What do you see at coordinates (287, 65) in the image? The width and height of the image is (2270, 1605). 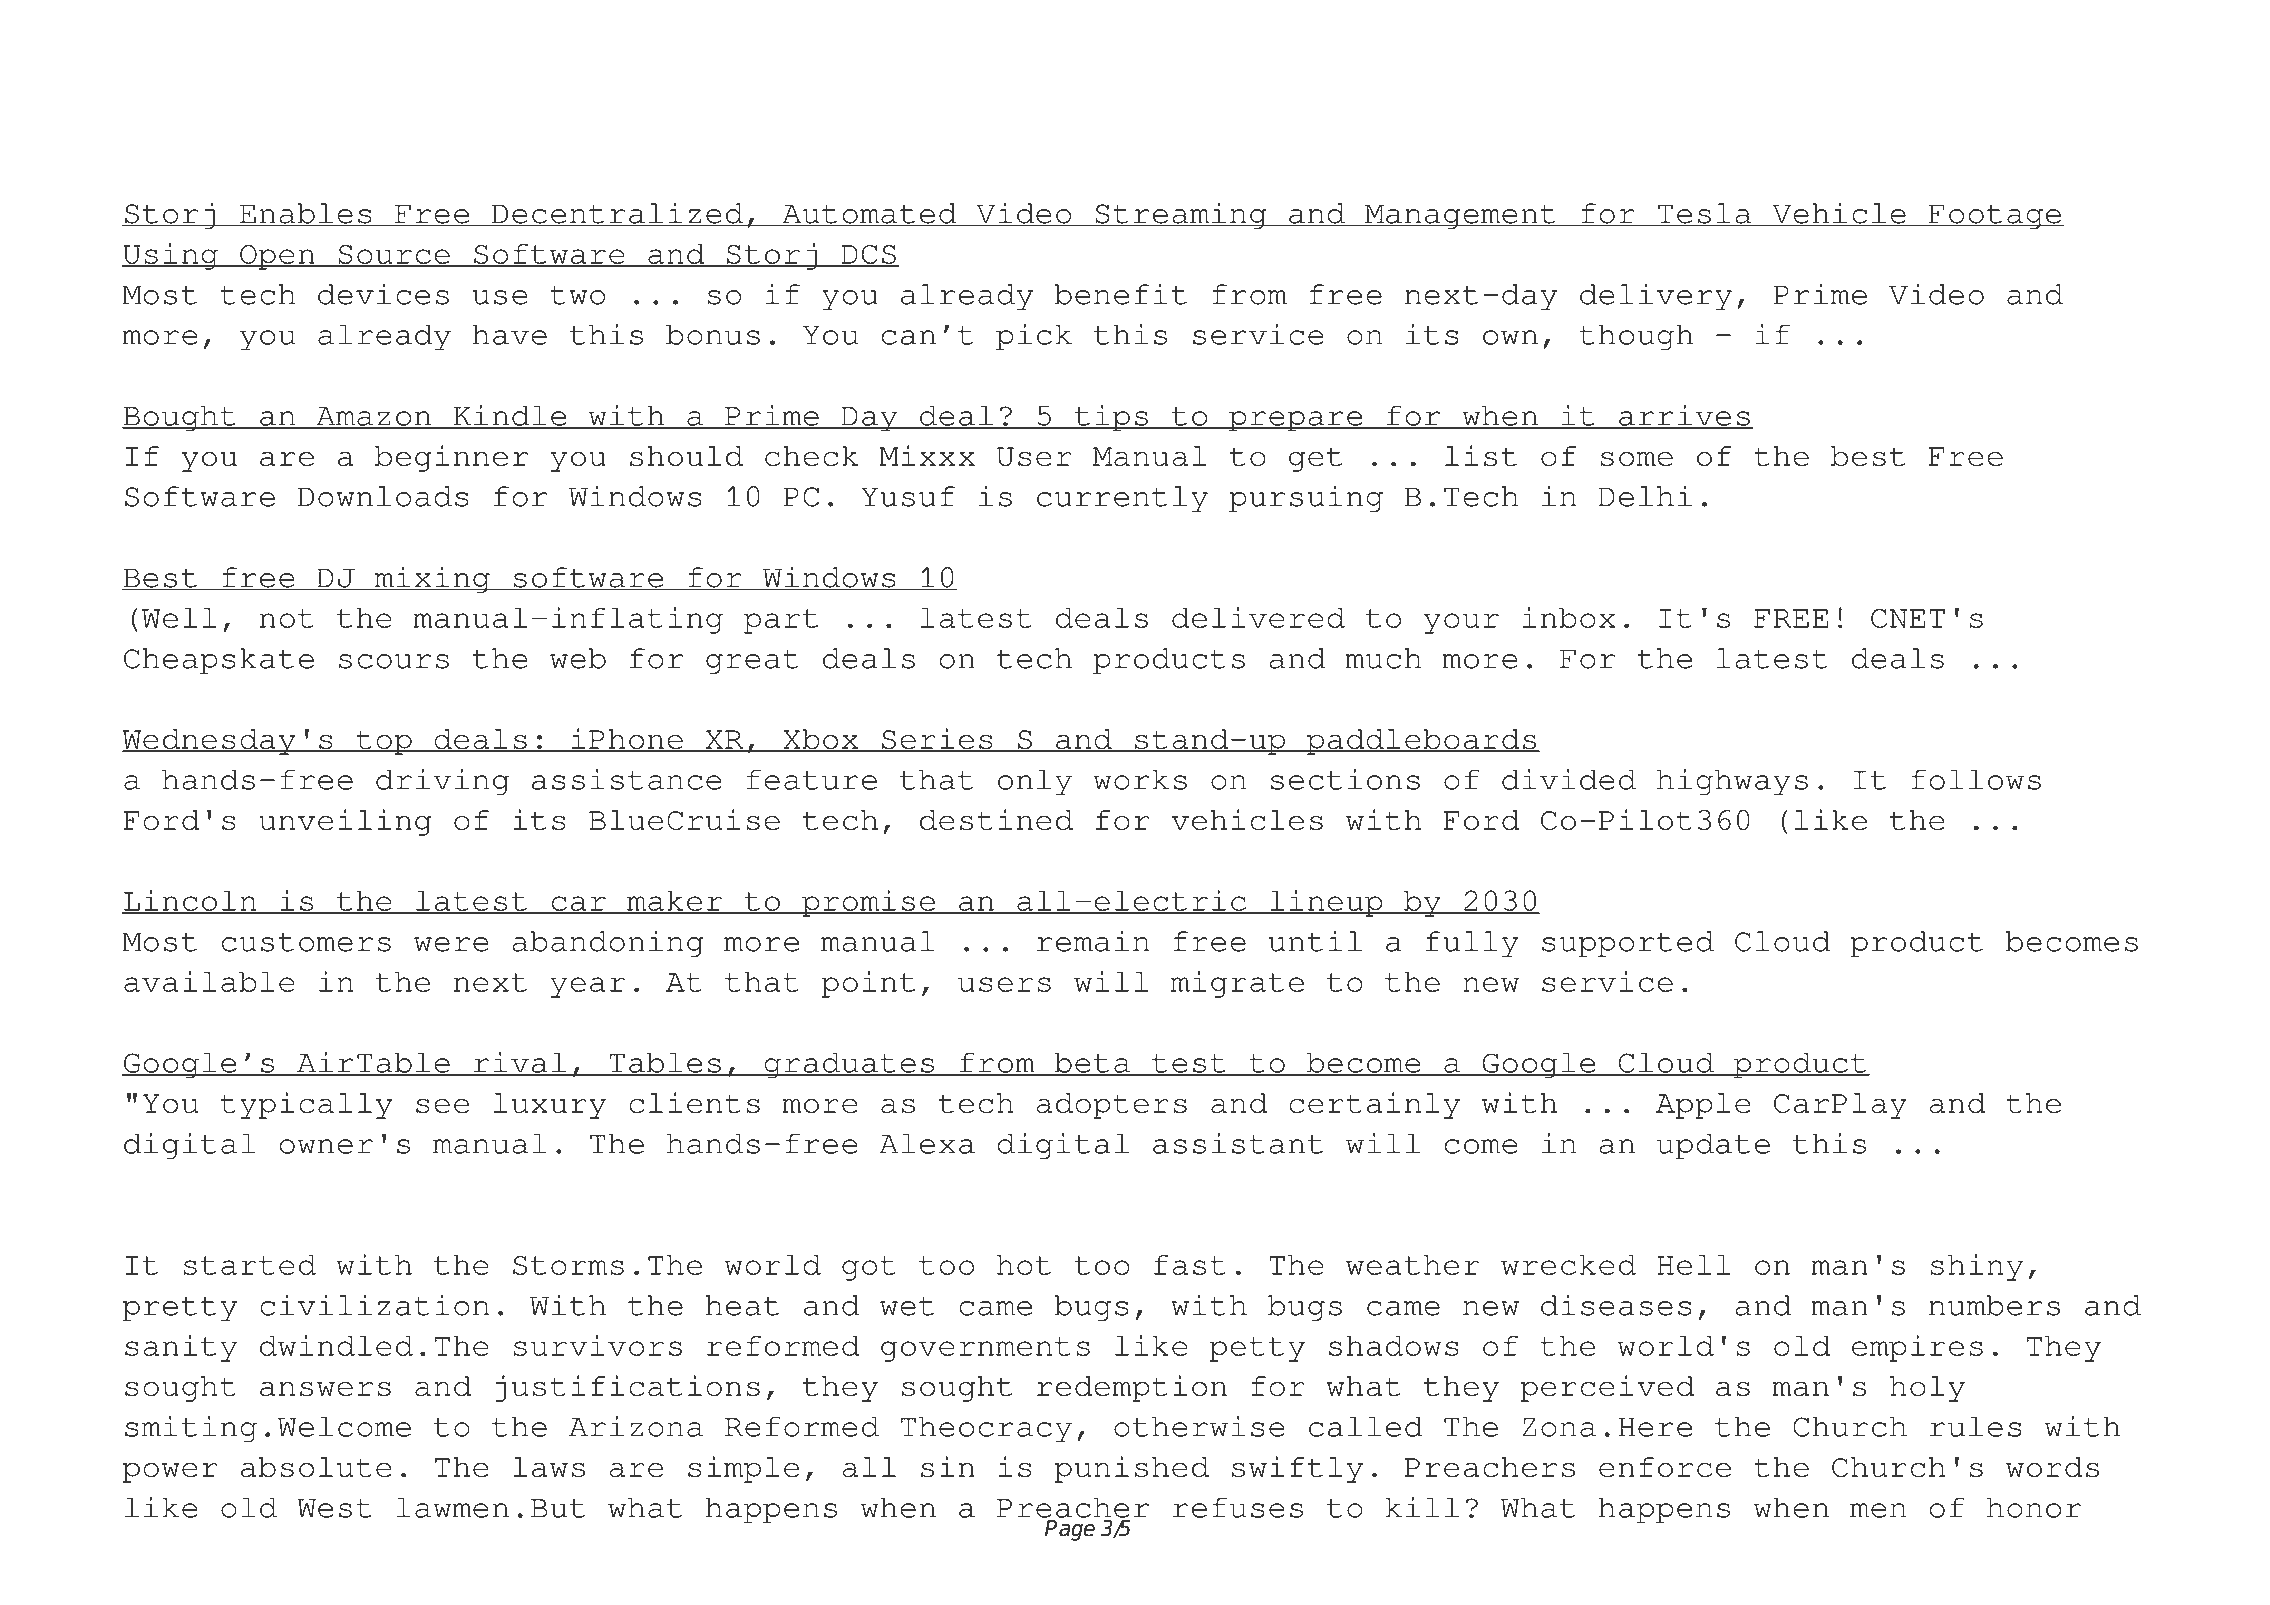 I see `Book` at bounding box center [287, 65].
